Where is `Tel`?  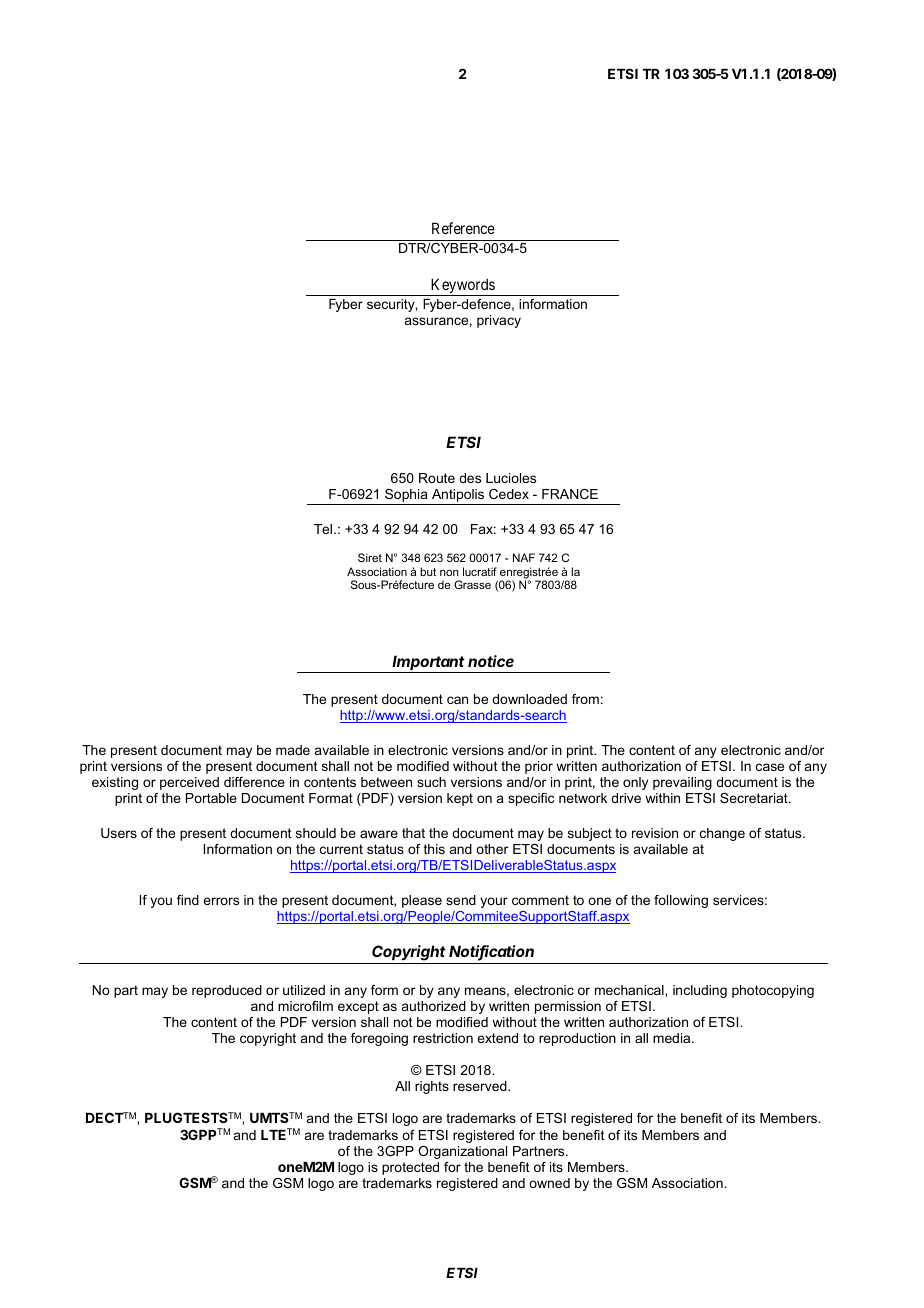 Tel is located at coordinates (324, 529).
